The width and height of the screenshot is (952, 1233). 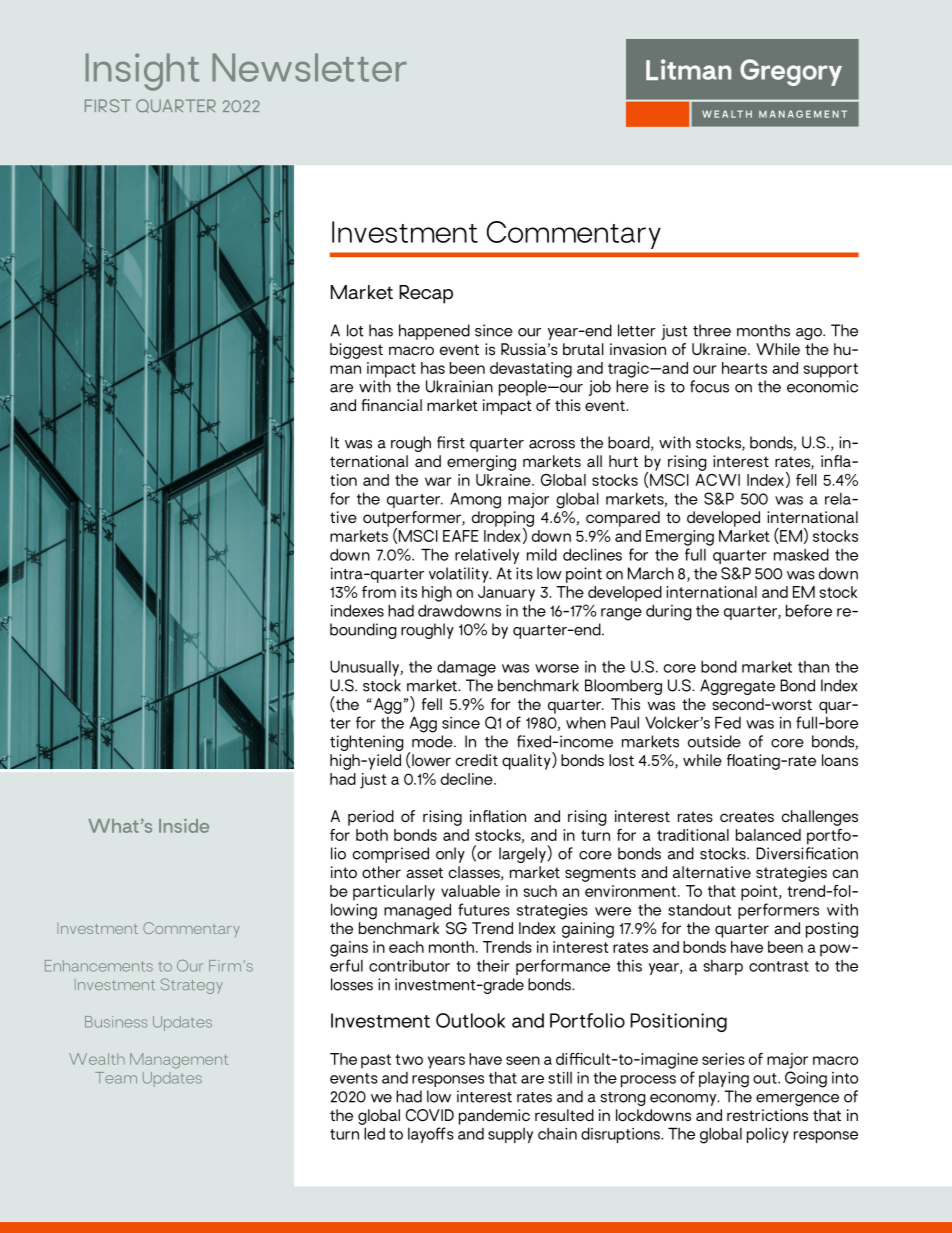 I want to click on Insight, so click(x=142, y=72).
